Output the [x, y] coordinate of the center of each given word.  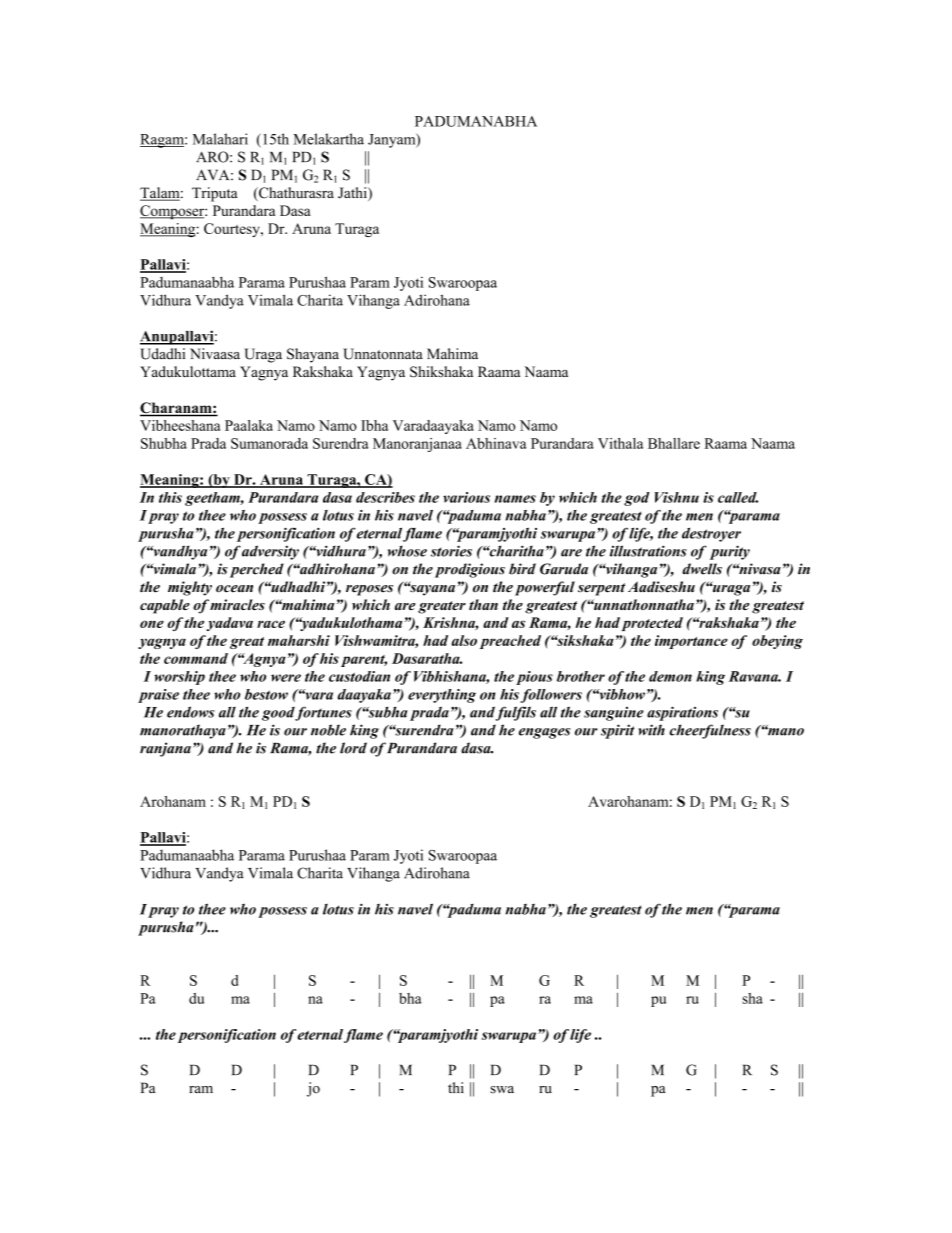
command [196, 658]
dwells [702, 569]
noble [328, 730]
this [170, 497]
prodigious [470, 570]
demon [670, 676]
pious [534, 678]
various [466, 497]
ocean [234, 589]
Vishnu [677, 497]
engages [545, 733]
